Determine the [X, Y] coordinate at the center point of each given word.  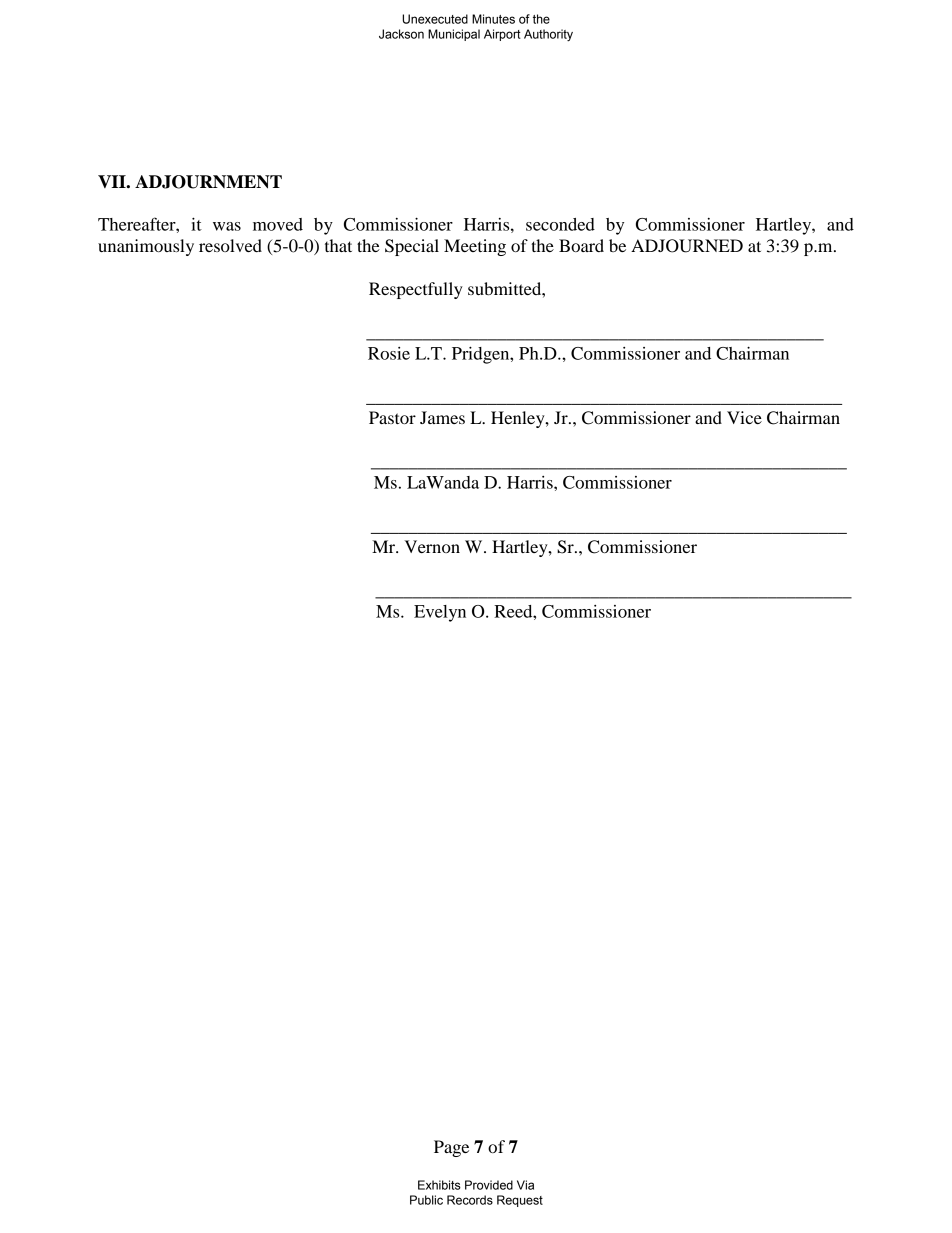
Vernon [432, 546]
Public [426, 1200]
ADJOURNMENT [208, 182]
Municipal [454, 35]
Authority [548, 35]
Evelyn [440, 613]
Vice [744, 417]
